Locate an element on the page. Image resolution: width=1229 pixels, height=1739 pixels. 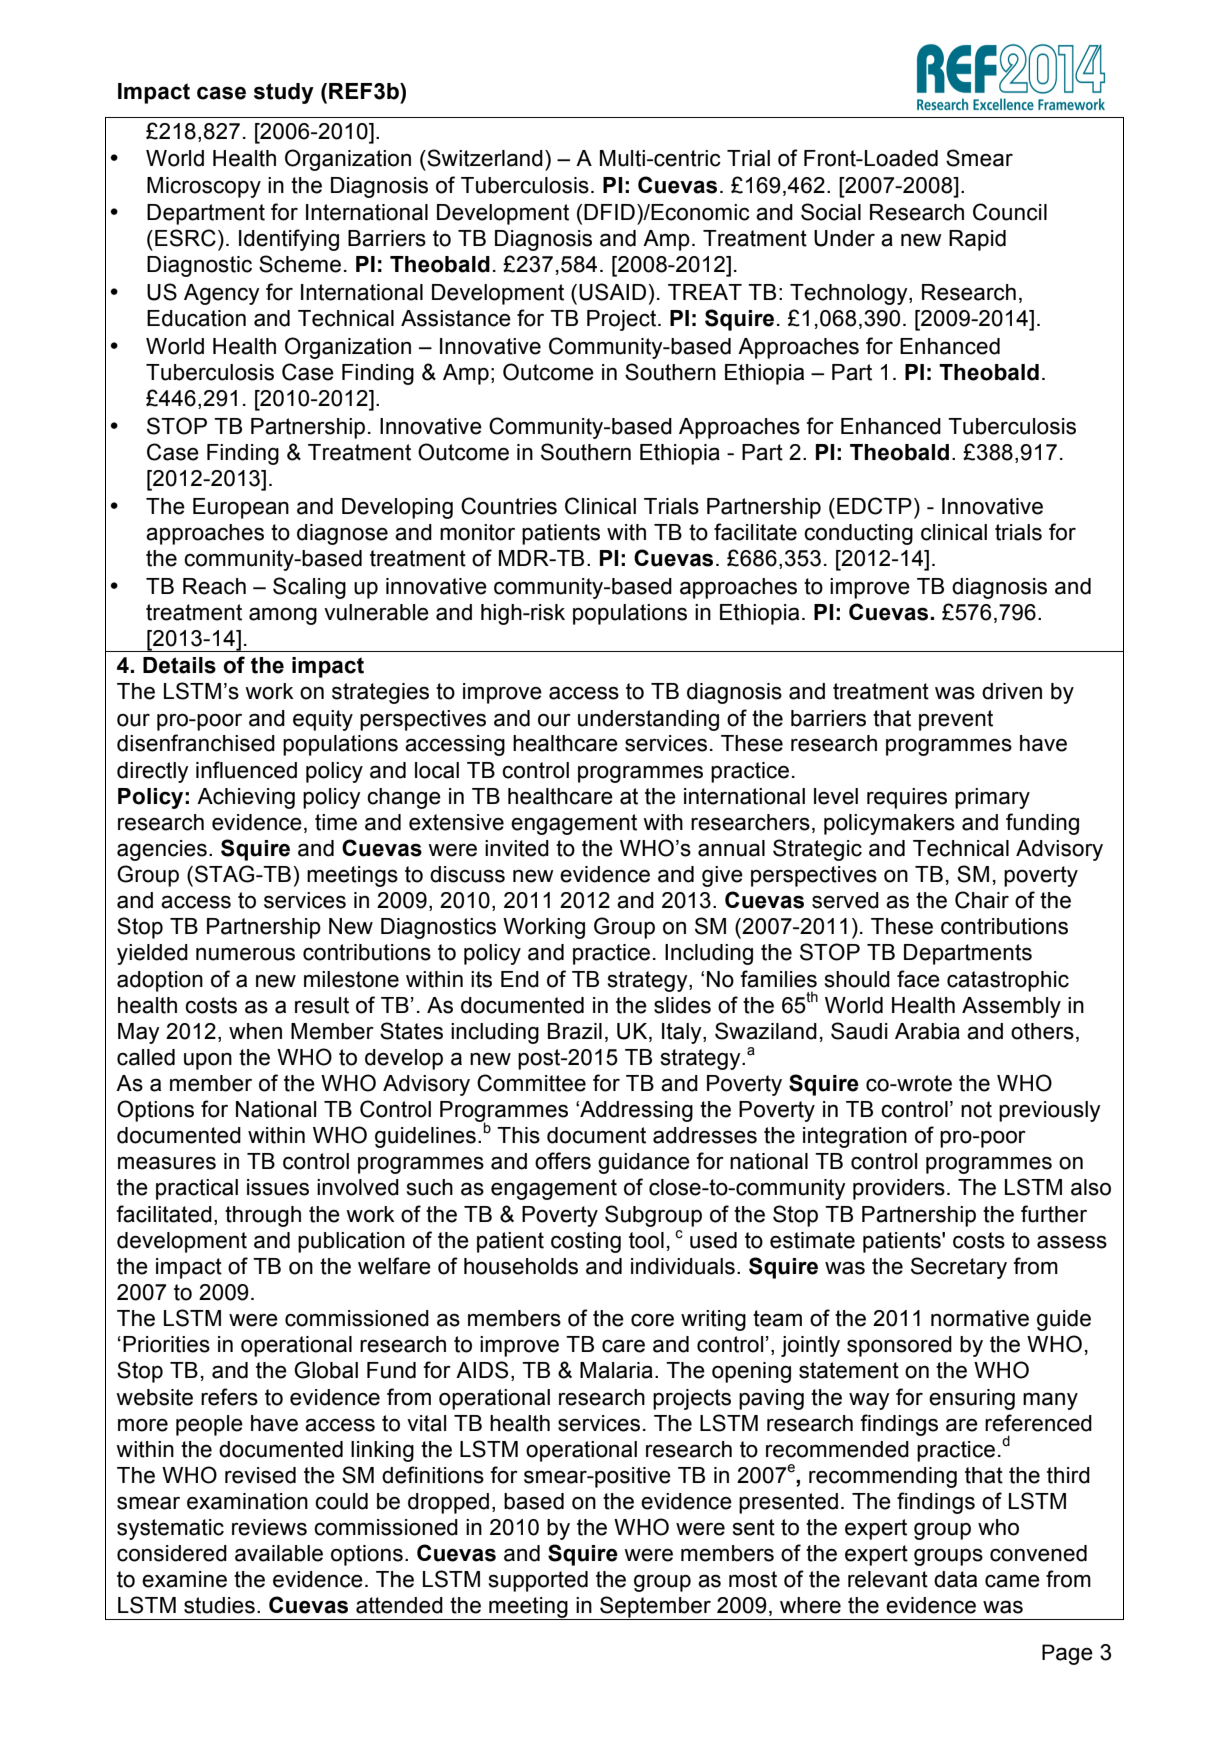
not is located at coordinates (976, 1109).
